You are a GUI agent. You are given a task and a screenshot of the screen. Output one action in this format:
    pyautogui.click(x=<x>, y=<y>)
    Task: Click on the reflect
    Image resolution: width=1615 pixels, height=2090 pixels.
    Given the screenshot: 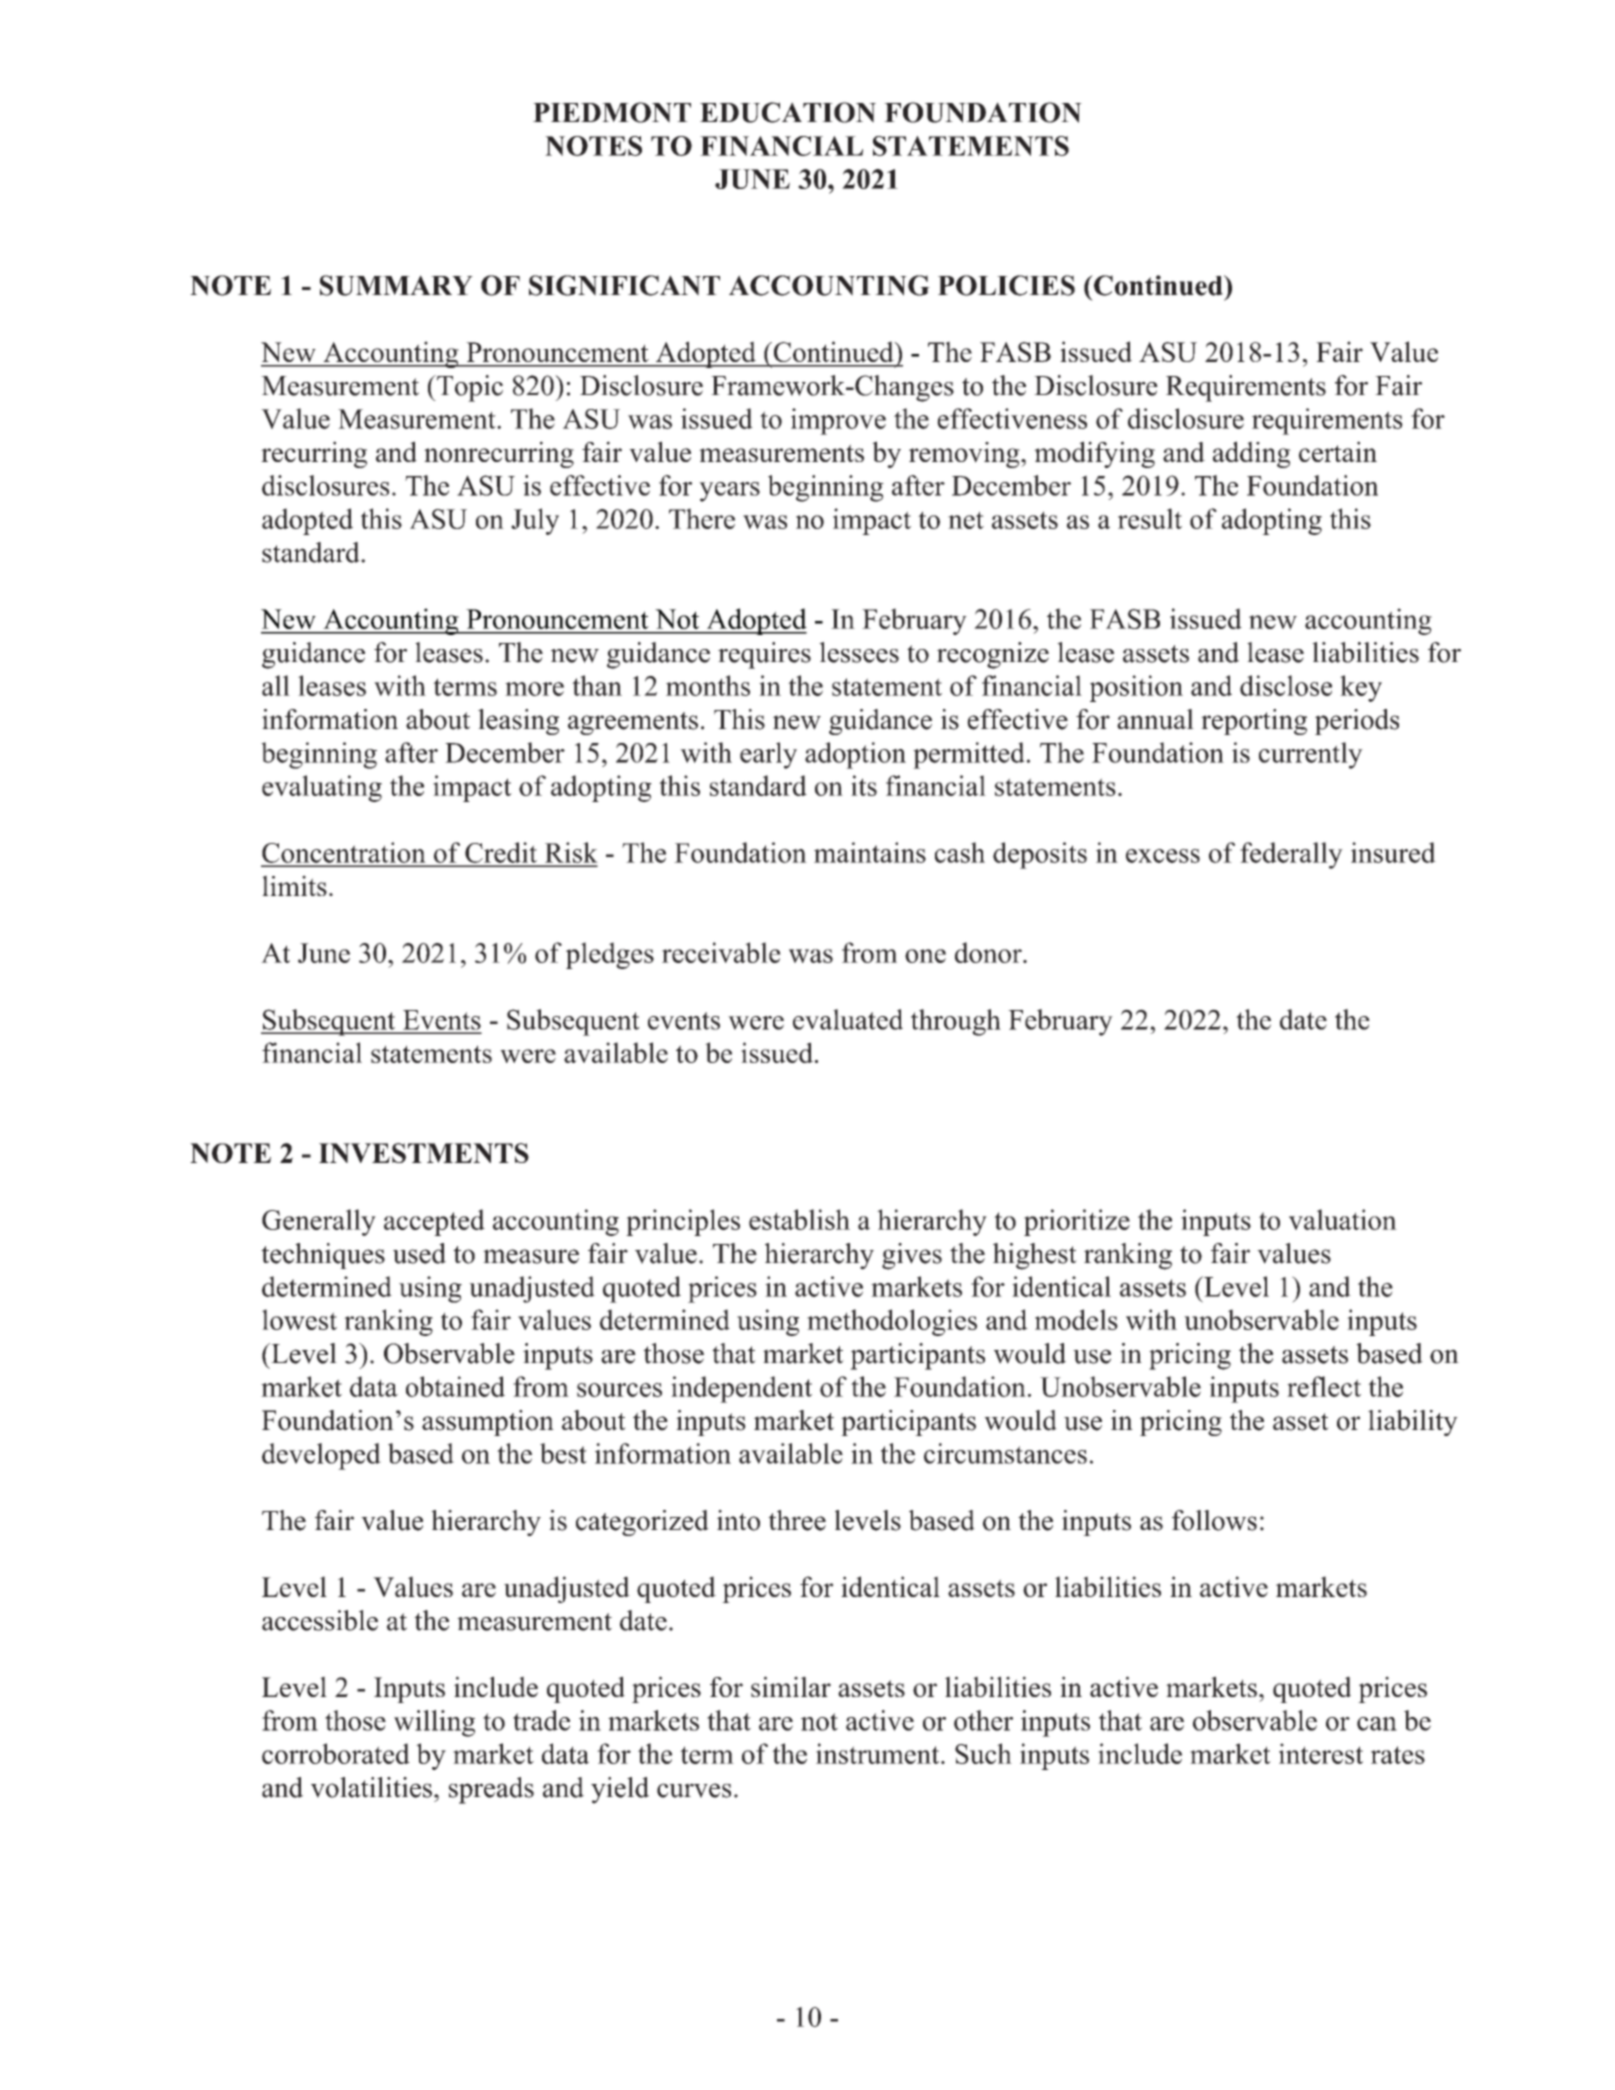 What is the action you would take?
    pyautogui.click(x=1324, y=1386)
